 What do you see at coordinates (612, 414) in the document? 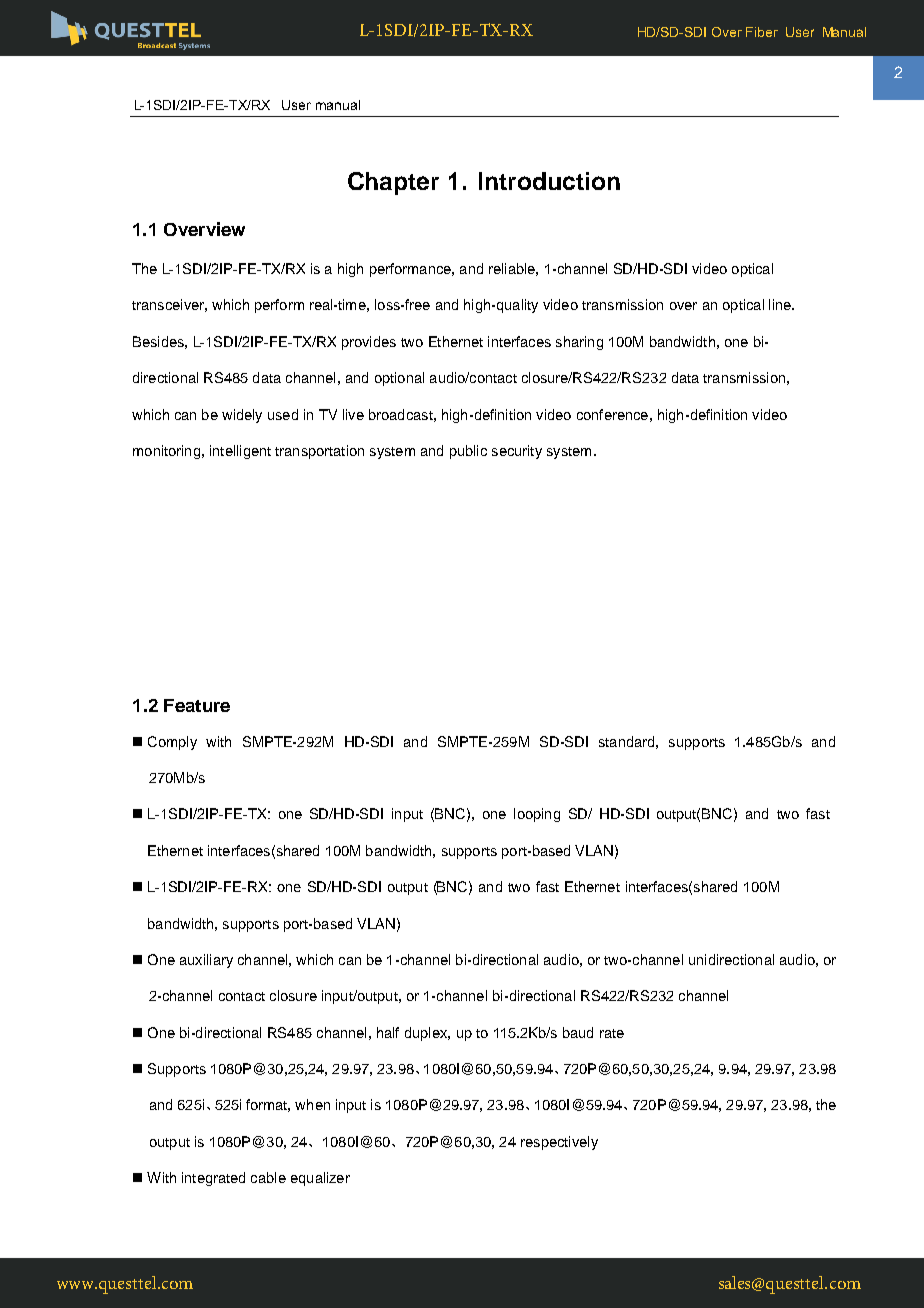
I see `conference` at bounding box center [612, 414].
